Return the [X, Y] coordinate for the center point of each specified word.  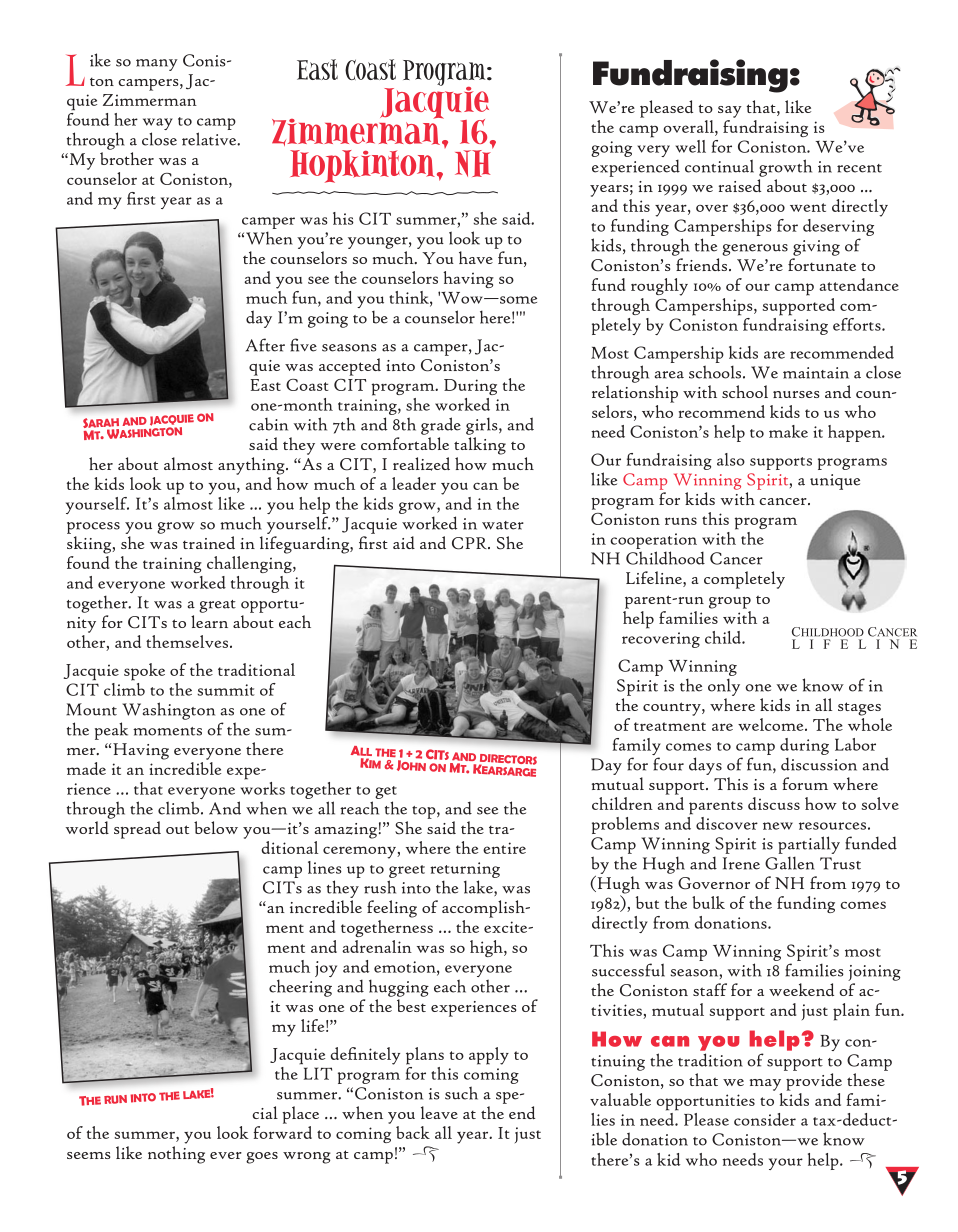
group [730, 603]
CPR [470, 543]
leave [439, 1112]
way [158, 125]
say [730, 112]
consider [765, 1119]
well [691, 146]
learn [209, 621]
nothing [176, 1155]
